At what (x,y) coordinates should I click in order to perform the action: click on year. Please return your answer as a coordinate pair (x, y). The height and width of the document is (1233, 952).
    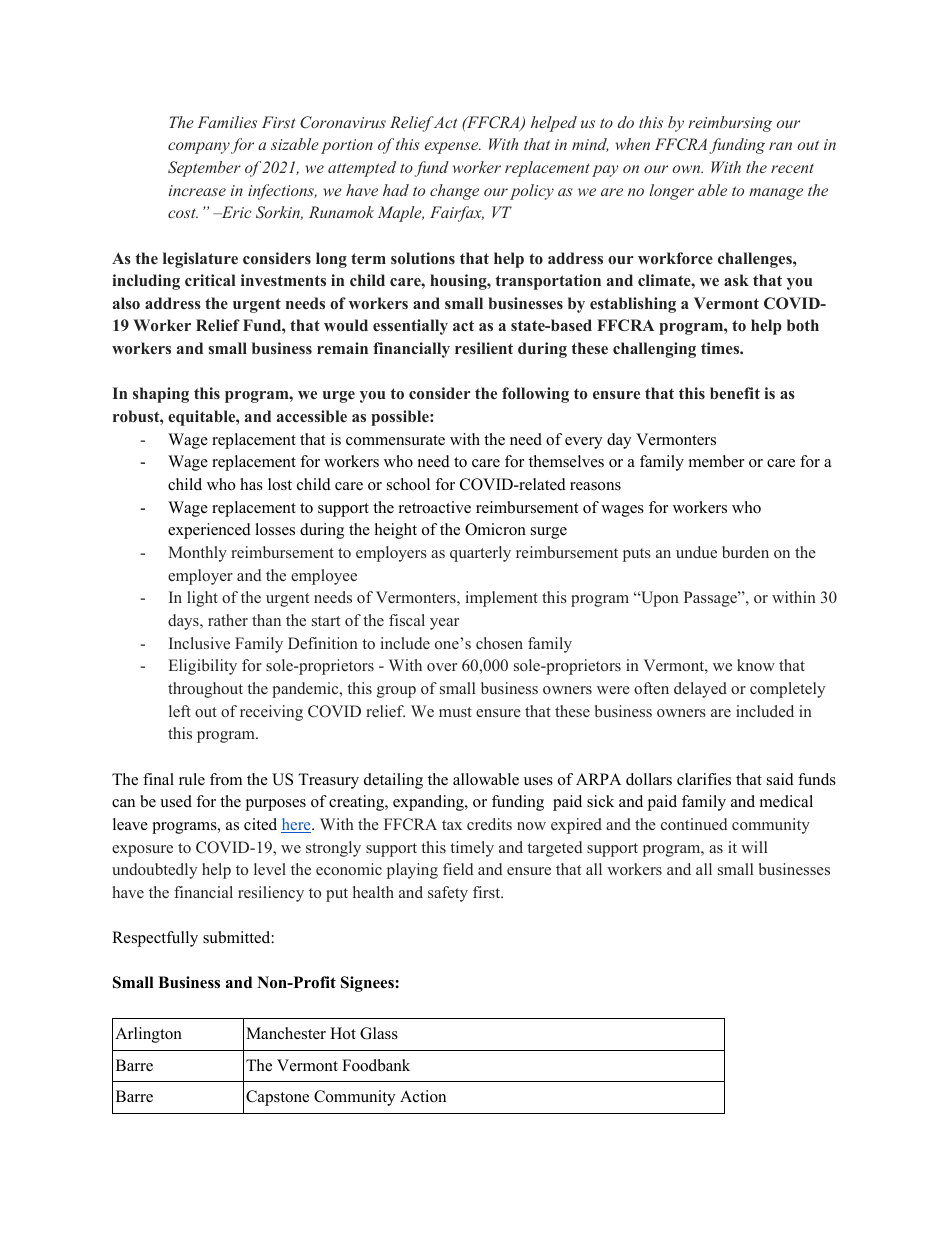
    Looking at the image, I should click on (444, 624).
